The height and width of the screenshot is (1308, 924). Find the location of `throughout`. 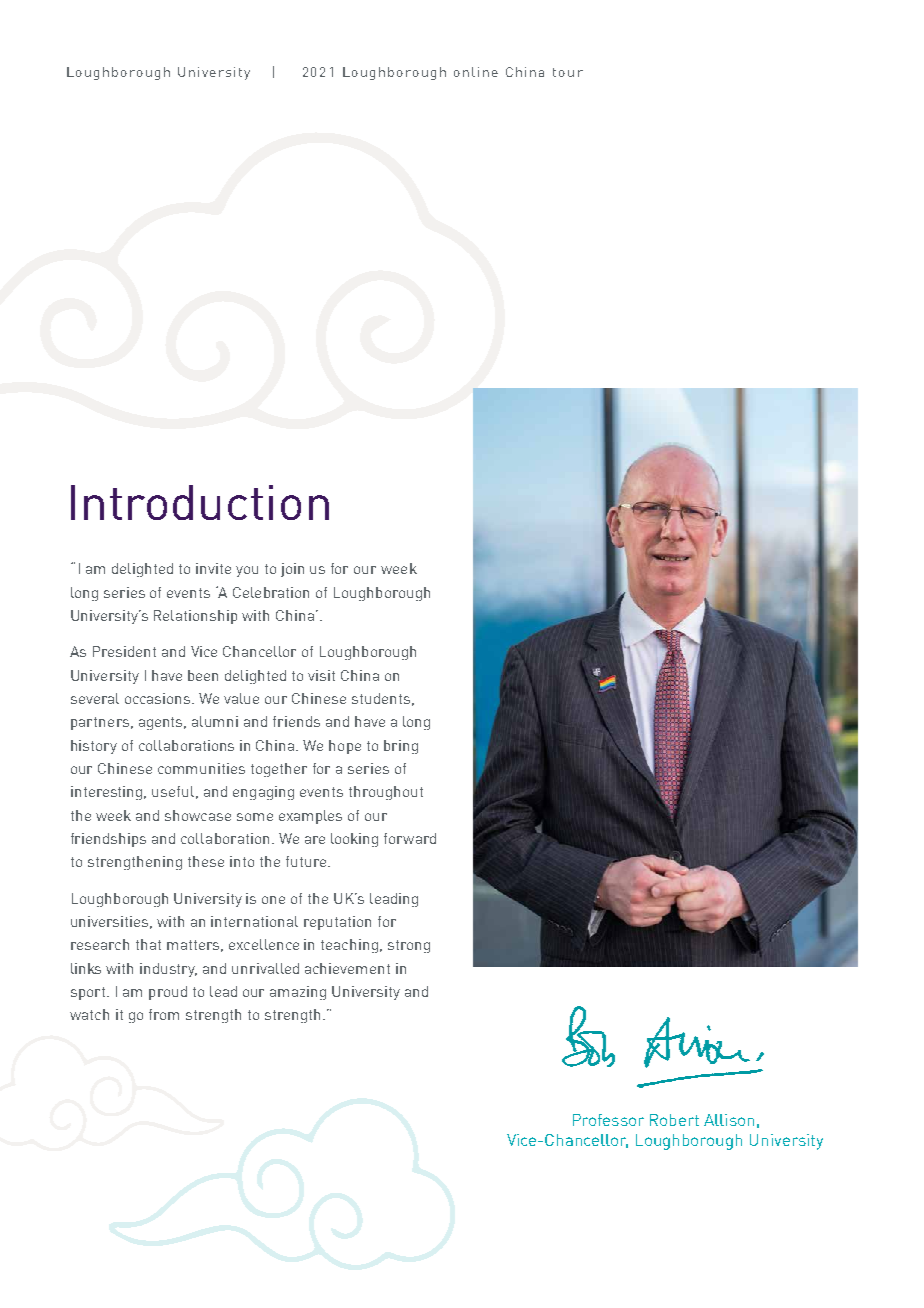

throughout is located at coordinates (386, 793).
